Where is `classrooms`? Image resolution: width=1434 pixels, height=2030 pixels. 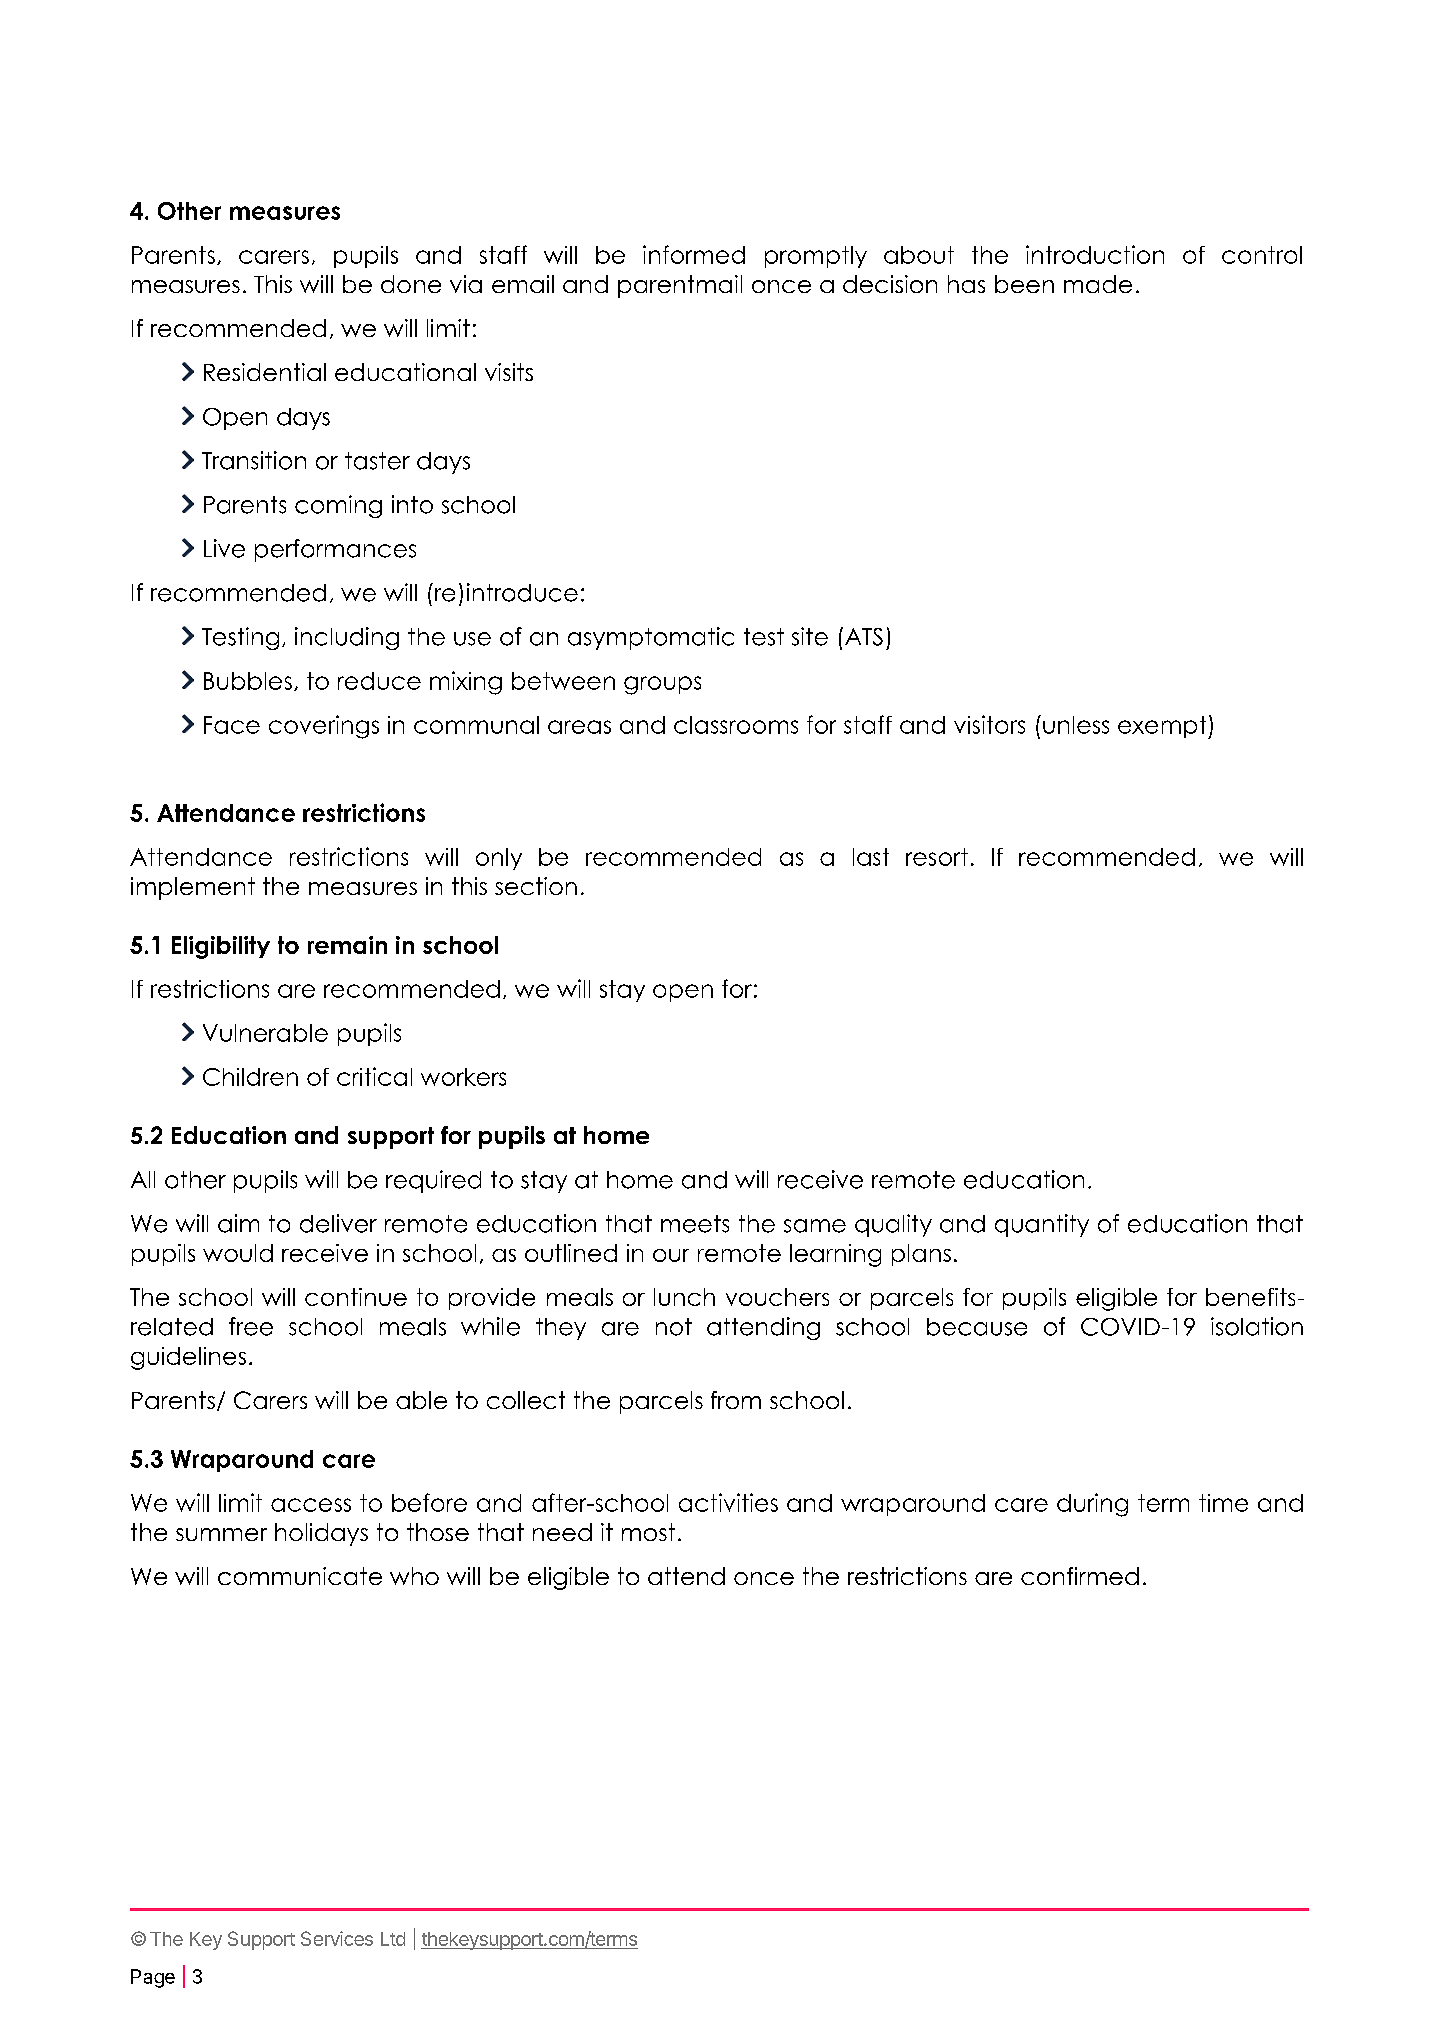 classrooms is located at coordinates (736, 725).
